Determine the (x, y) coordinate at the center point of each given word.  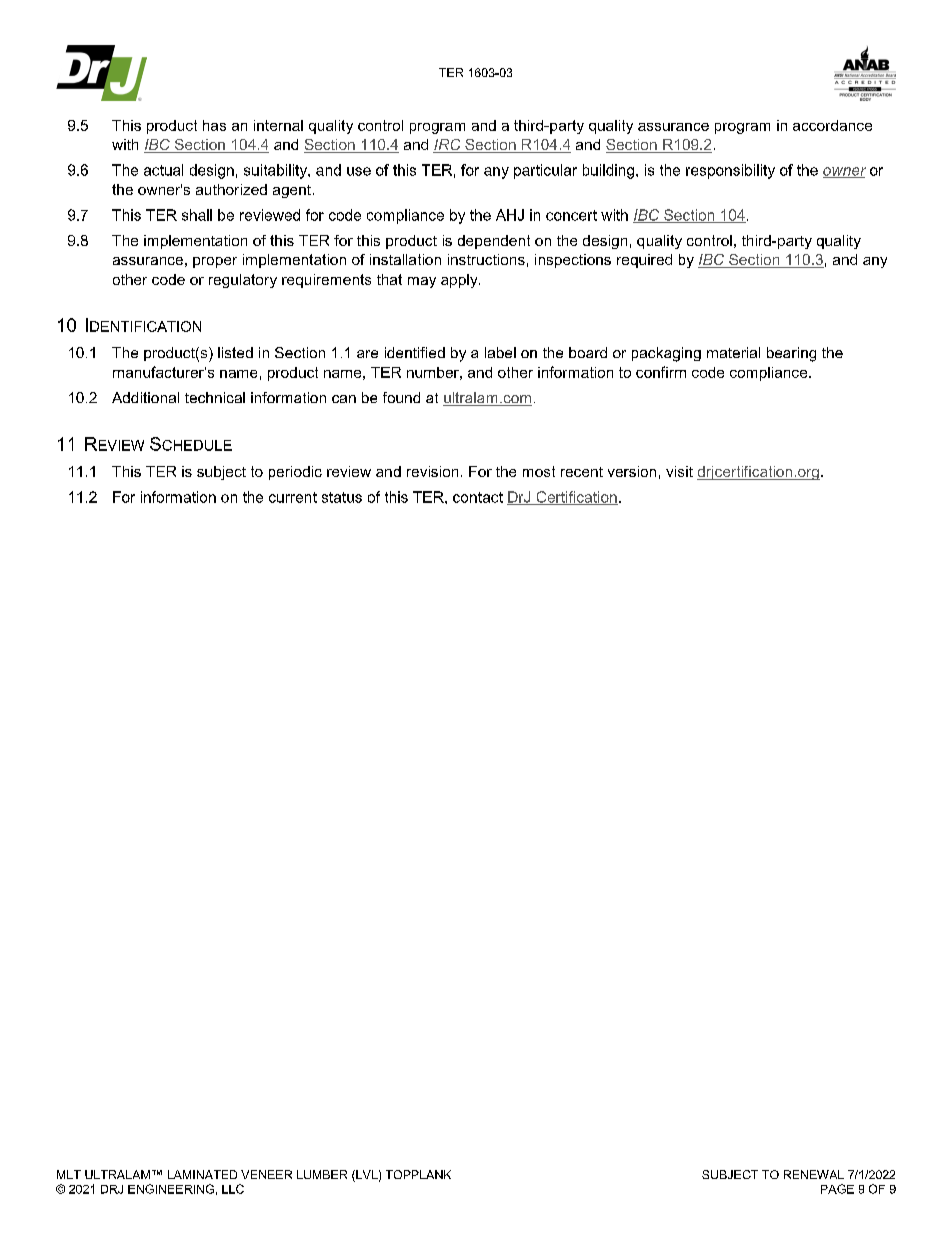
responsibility (730, 171)
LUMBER (322, 1174)
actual (163, 170)
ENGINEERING (171, 1189)
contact (478, 497)
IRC (448, 146)
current (293, 497)
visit (679, 471)
